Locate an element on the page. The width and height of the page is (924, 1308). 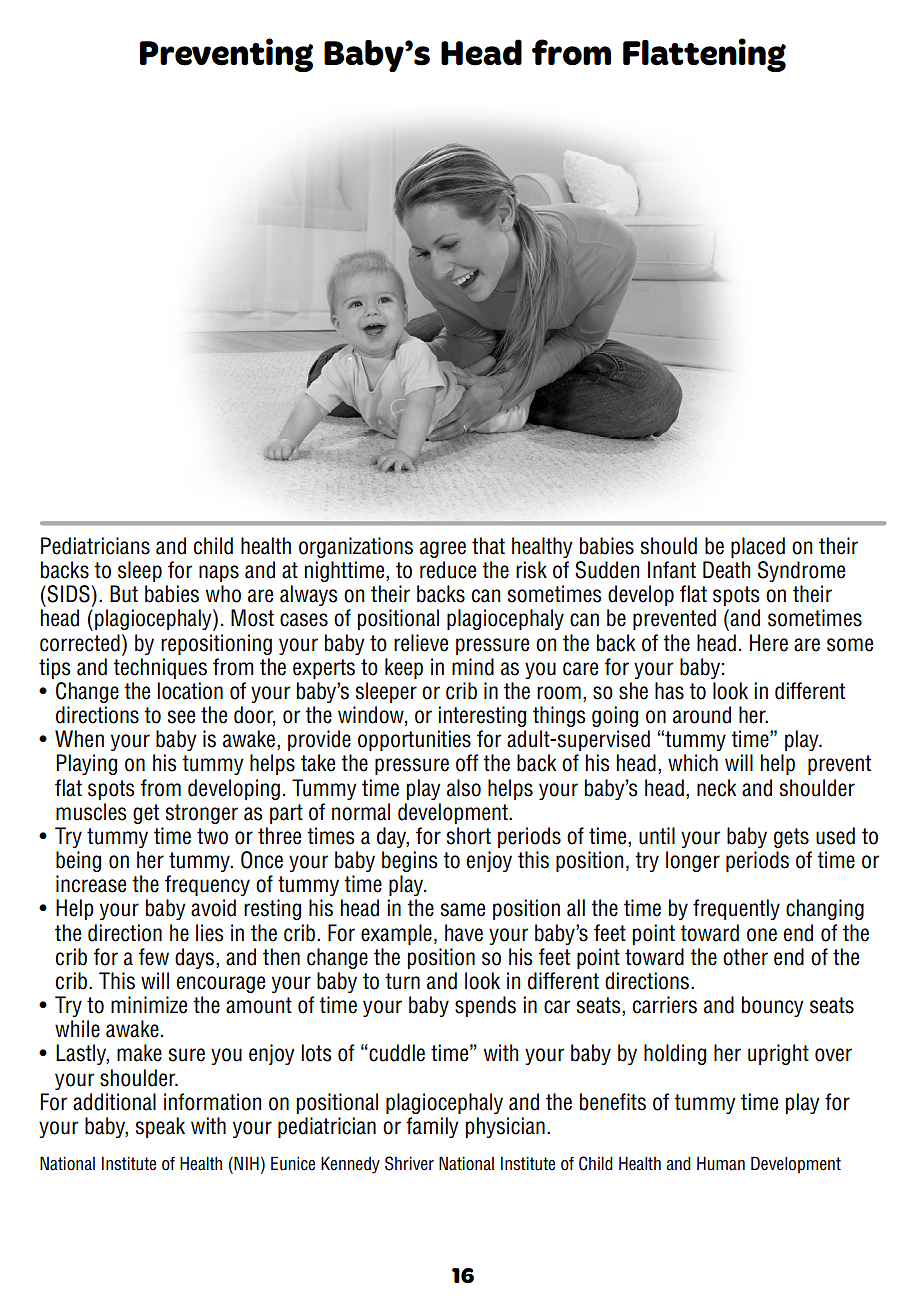
minimize is located at coordinates (149, 1005).
